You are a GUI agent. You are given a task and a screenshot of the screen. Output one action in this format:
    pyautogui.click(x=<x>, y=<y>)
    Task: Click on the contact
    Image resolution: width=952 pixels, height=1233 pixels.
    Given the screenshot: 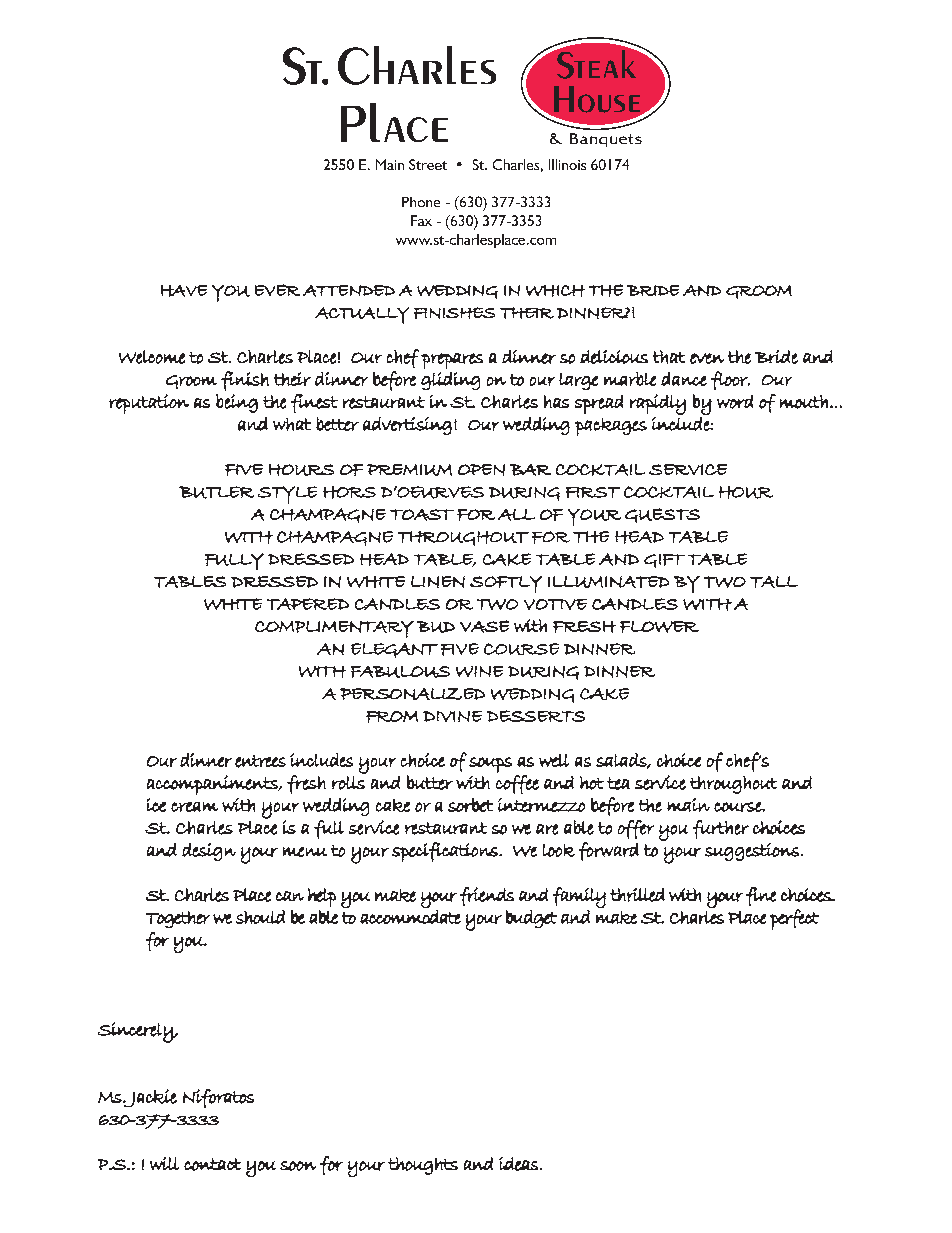 What is the action you would take?
    pyautogui.click(x=212, y=1164)
